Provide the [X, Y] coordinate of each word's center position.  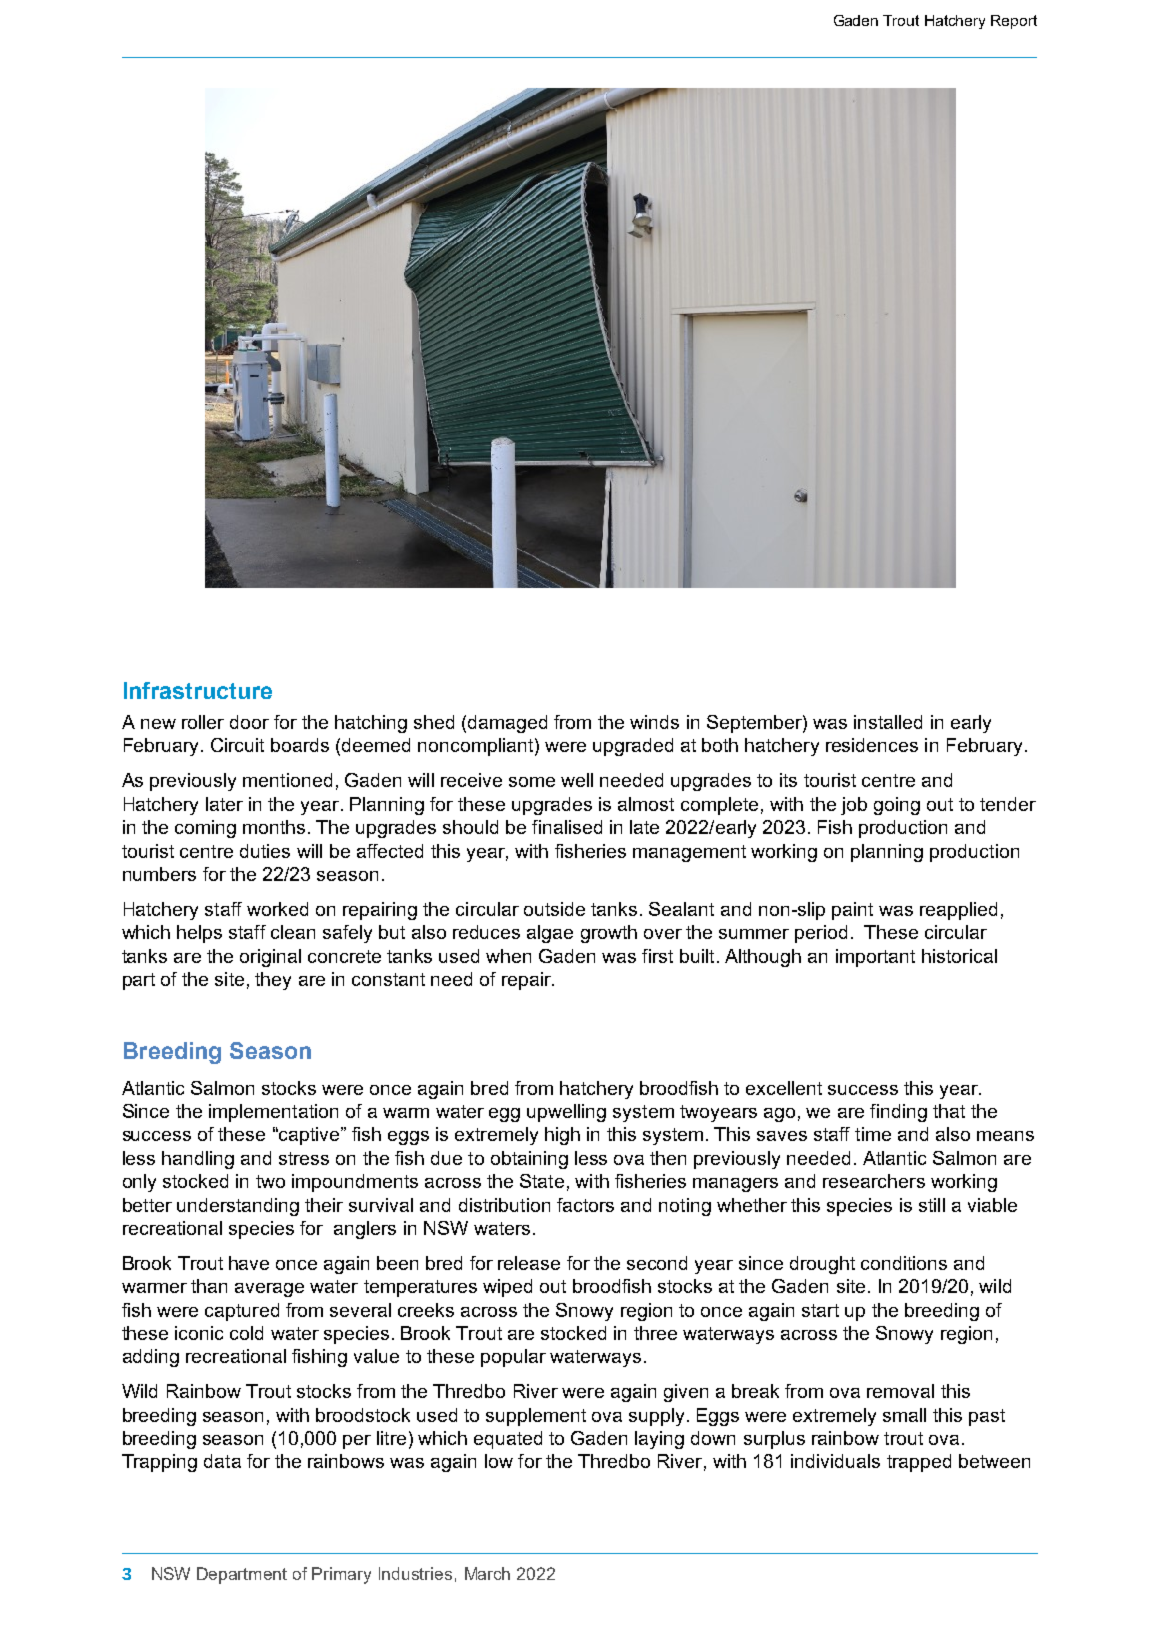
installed [888, 722]
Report [1014, 22]
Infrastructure [198, 690]
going [897, 806]
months [274, 827]
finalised [567, 827]
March [487, 1573]
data [222, 1461]
